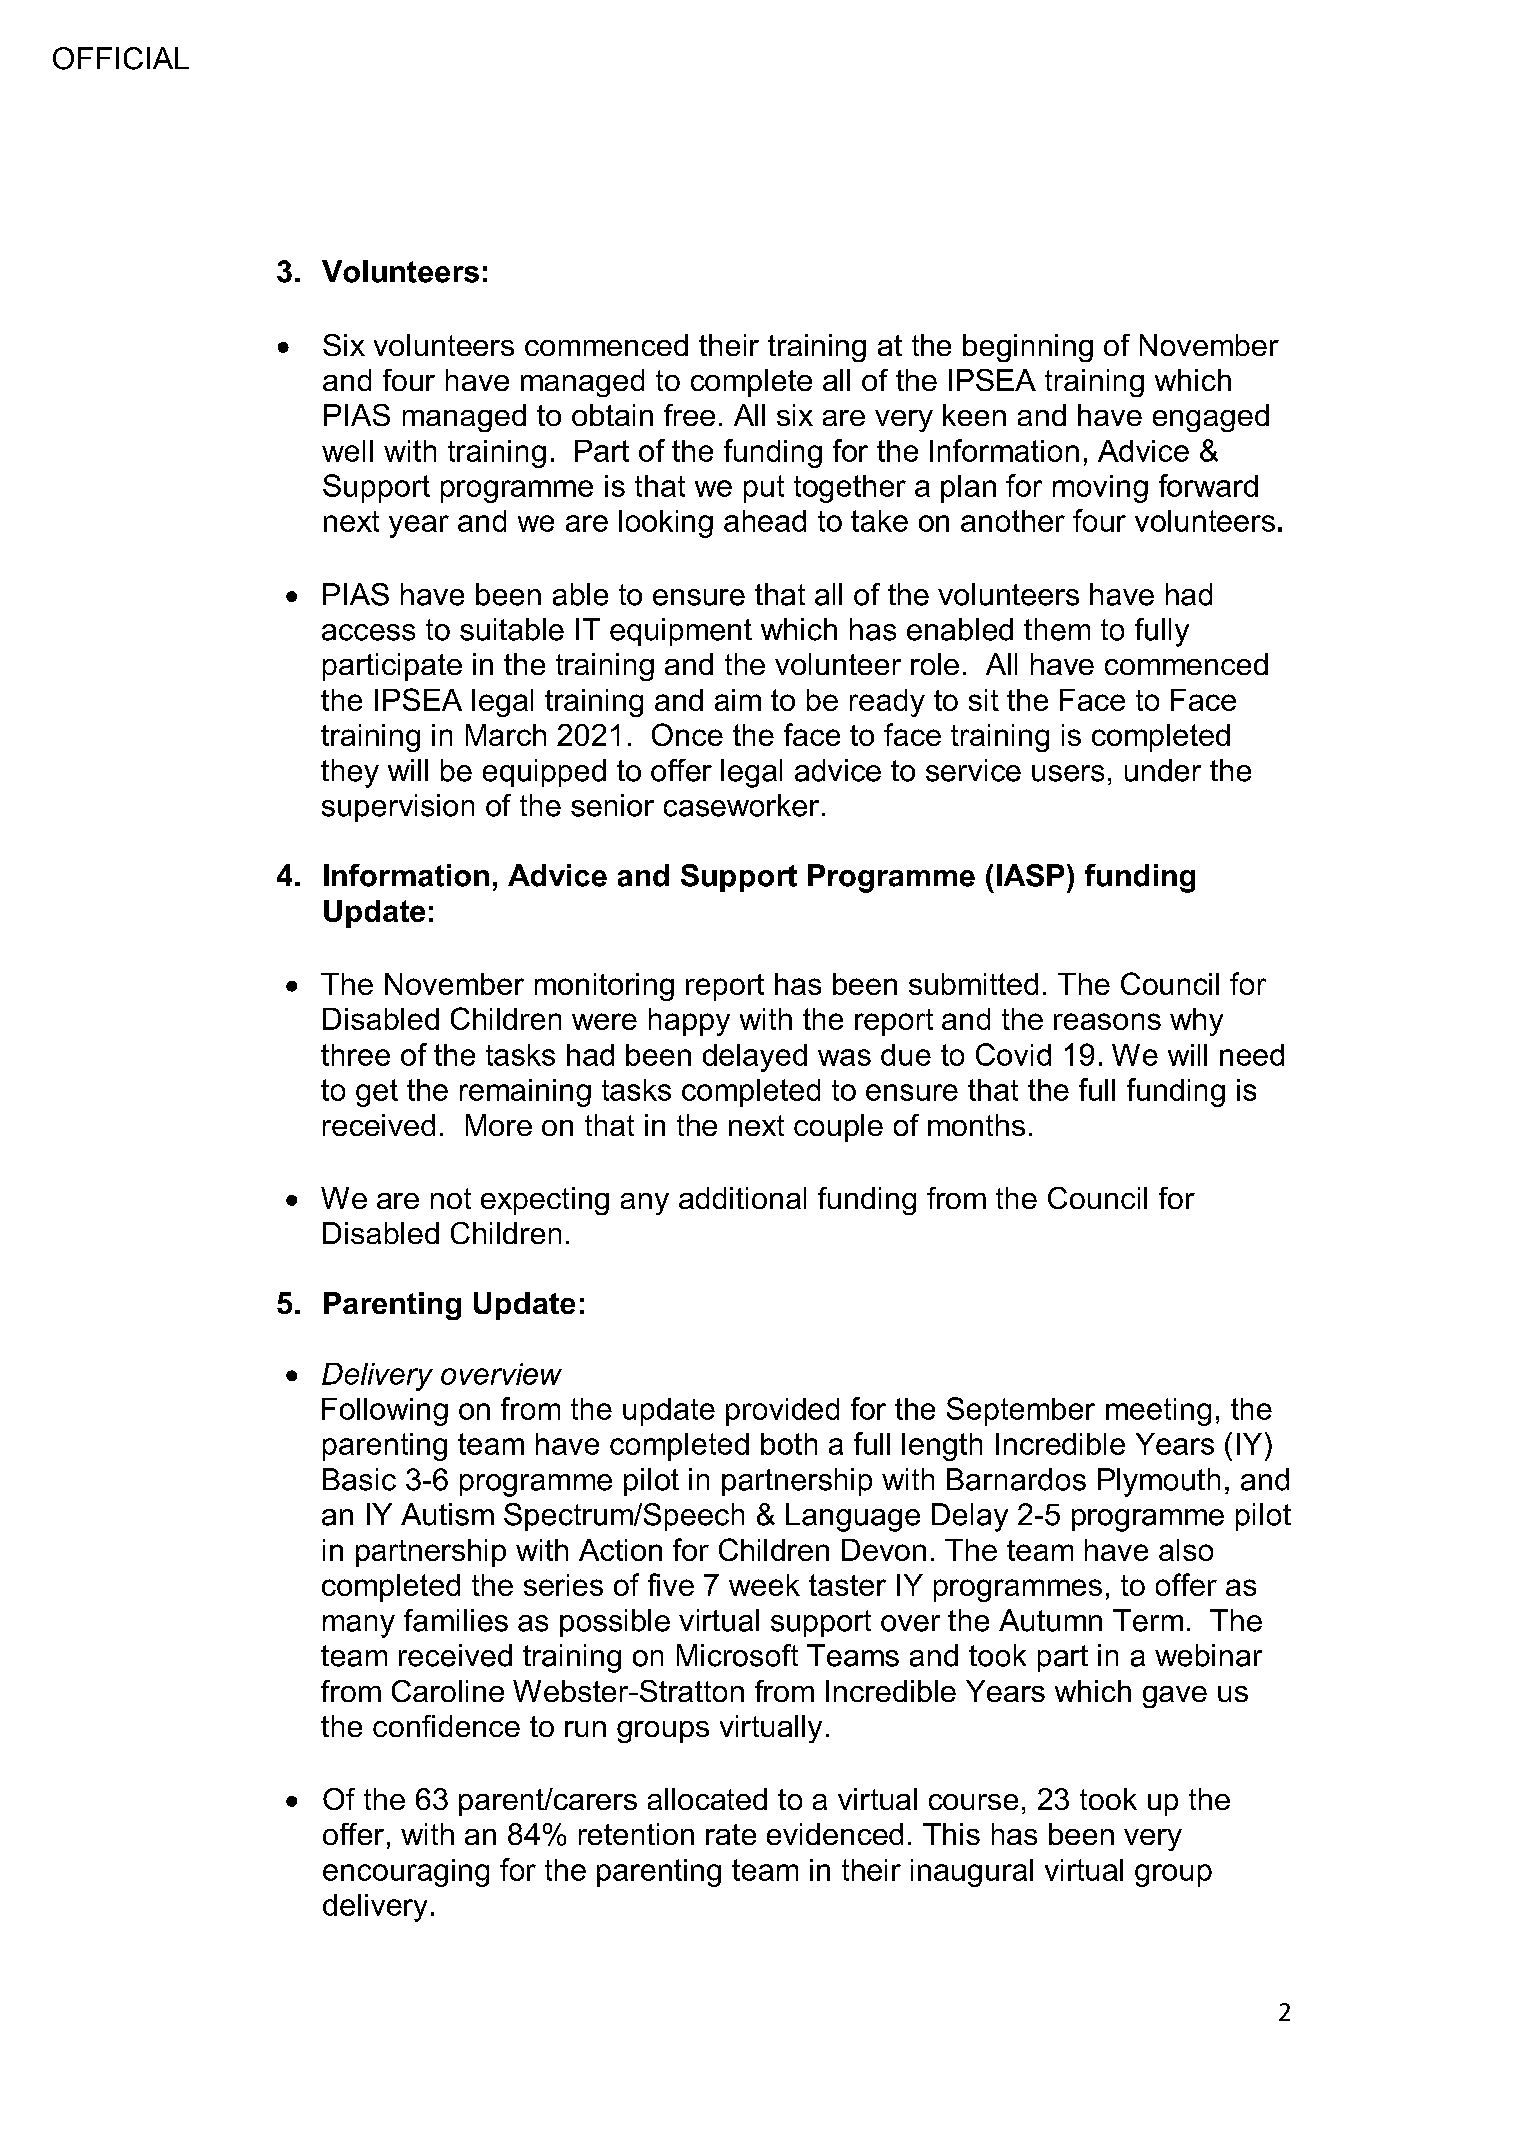 The width and height of the page is (1522, 2153). What do you see at coordinates (1028, 348) in the page?
I see `beginning` at bounding box center [1028, 348].
